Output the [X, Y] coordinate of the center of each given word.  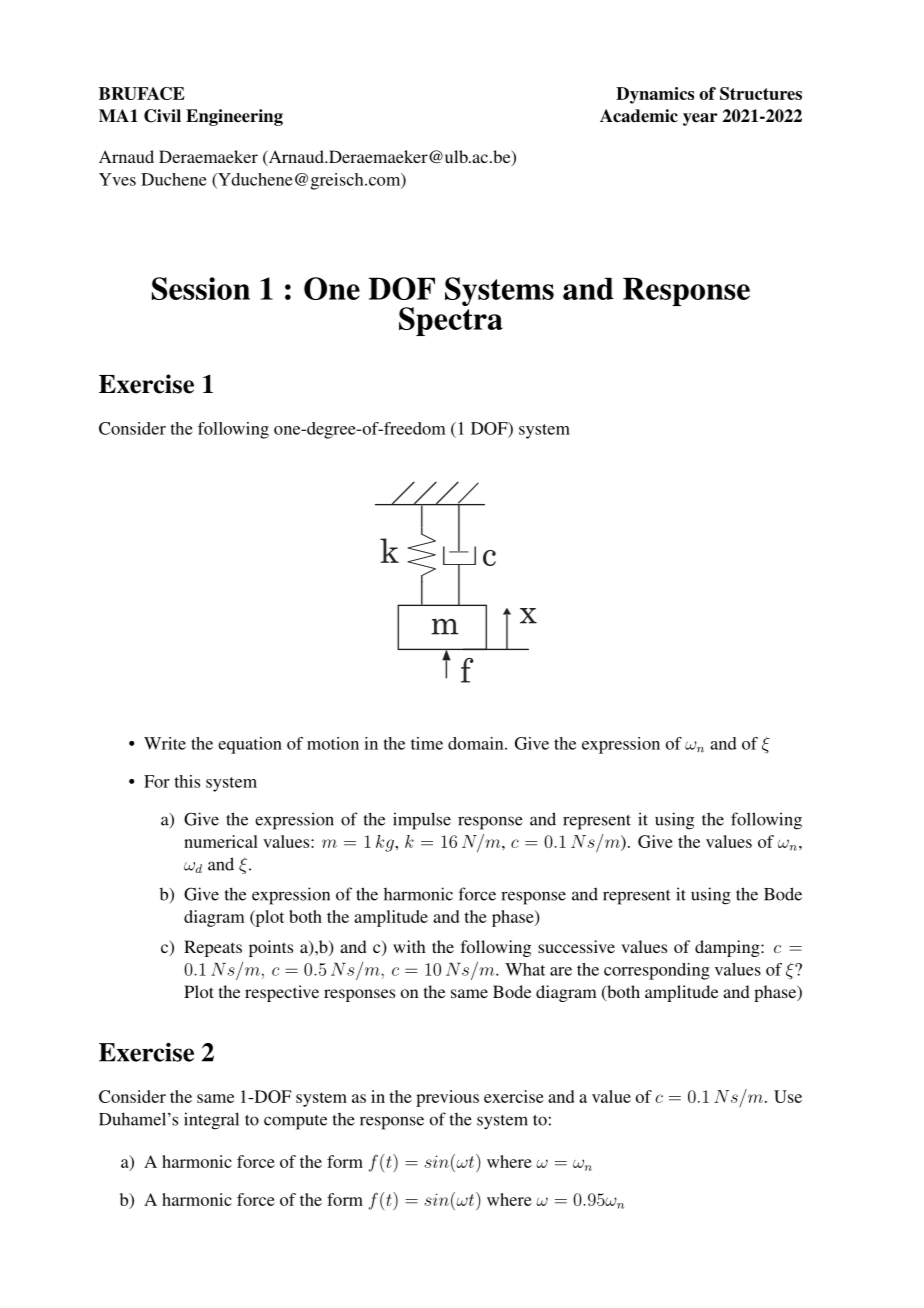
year [700, 119]
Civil [162, 116]
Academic [639, 116]
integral [211, 1121]
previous [447, 1098]
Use [788, 1096]
